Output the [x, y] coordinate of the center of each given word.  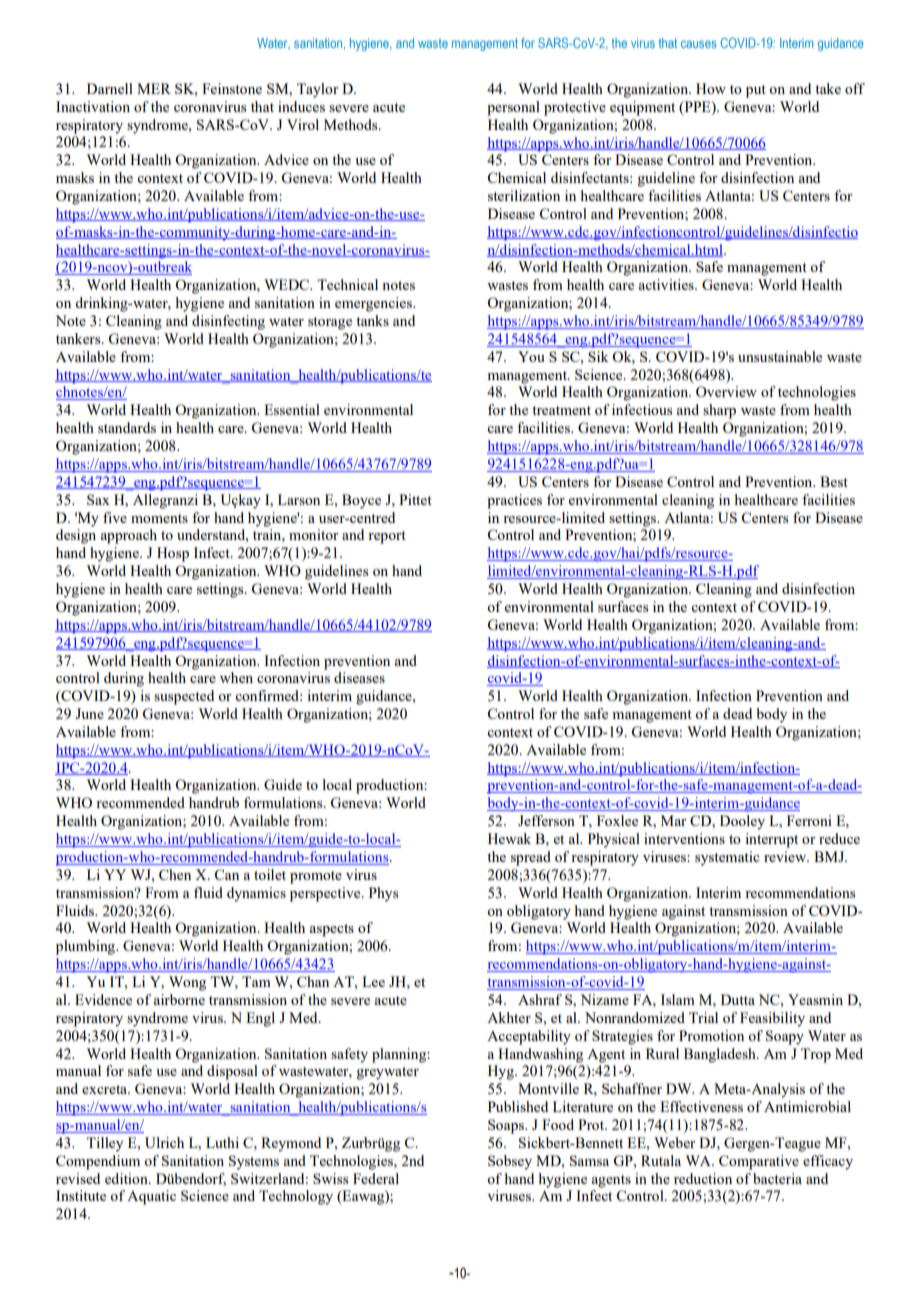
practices [514, 501]
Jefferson [546, 820]
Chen [175, 874]
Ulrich [164, 1142]
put [756, 91]
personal [513, 108]
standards [127, 427]
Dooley [742, 822]
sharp [719, 411]
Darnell [110, 88]
